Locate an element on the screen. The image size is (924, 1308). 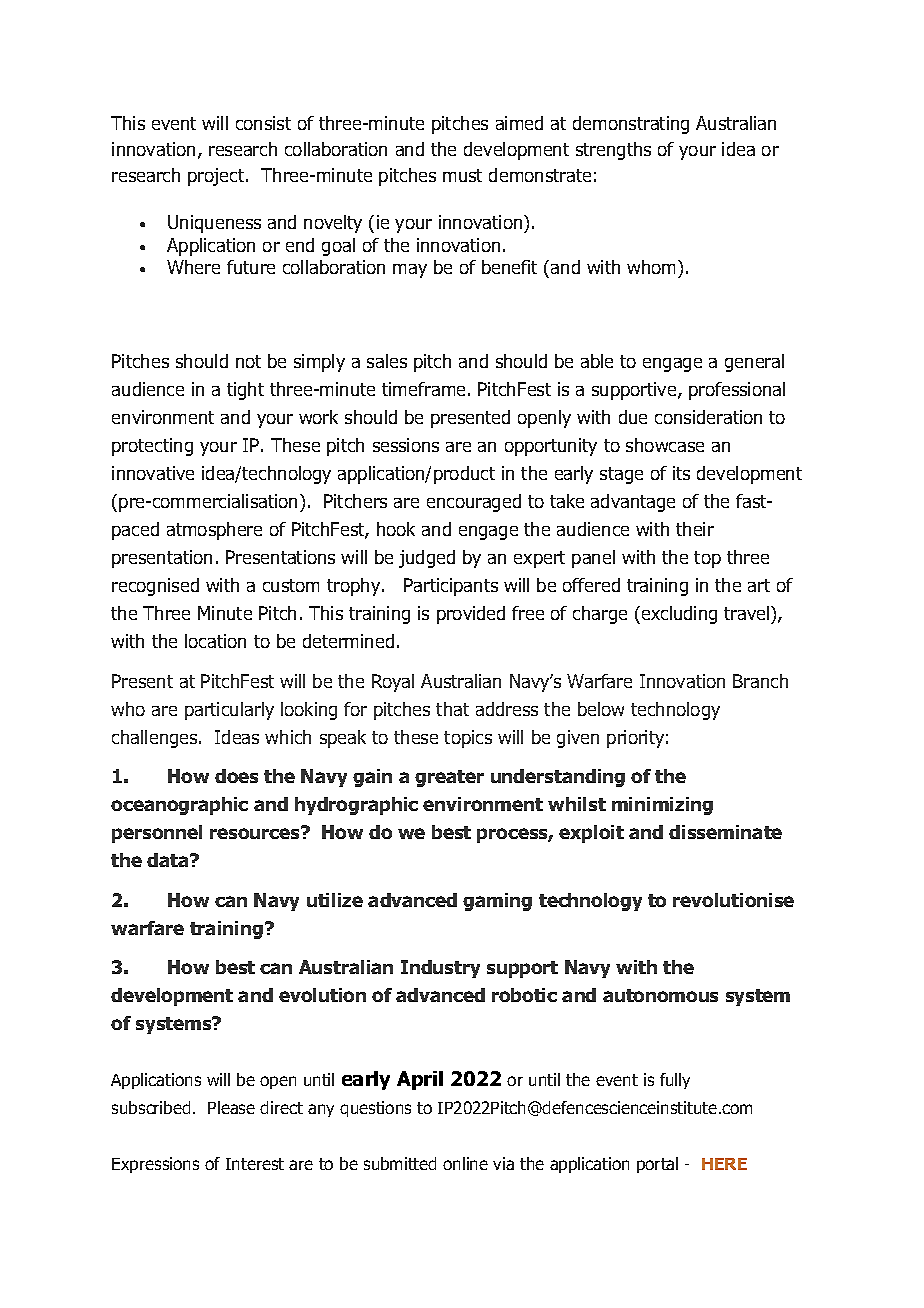
encouraged is located at coordinates (474, 503).
